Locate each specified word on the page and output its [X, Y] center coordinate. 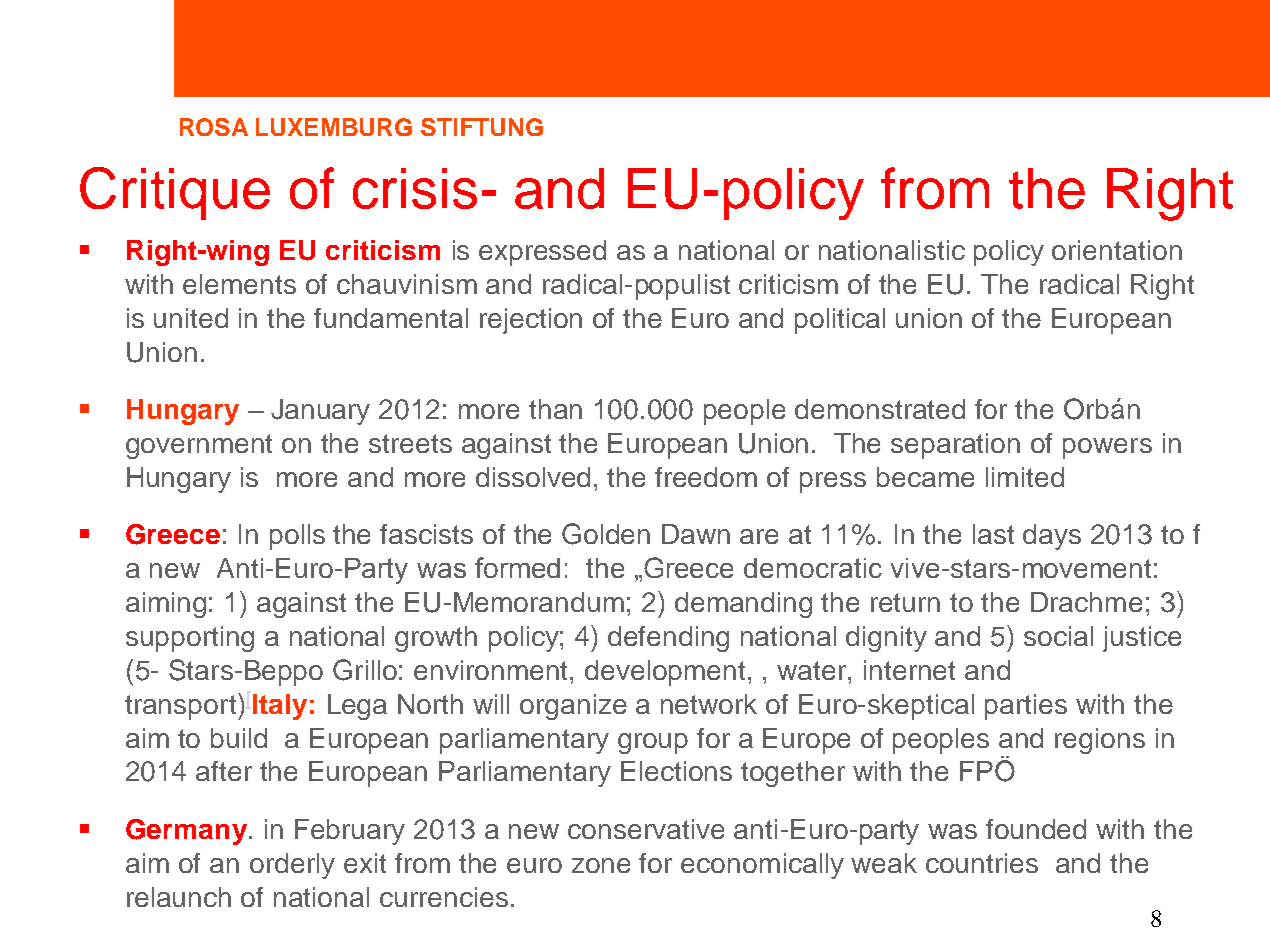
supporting [190, 639]
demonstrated [880, 409]
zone [601, 865]
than [555, 409]
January [320, 412]
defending [668, 639]
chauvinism [407, 284]
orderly [292, 866]
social [1058, 636]
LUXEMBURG [334, 127]
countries [982, 863]
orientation [1117, 250]
